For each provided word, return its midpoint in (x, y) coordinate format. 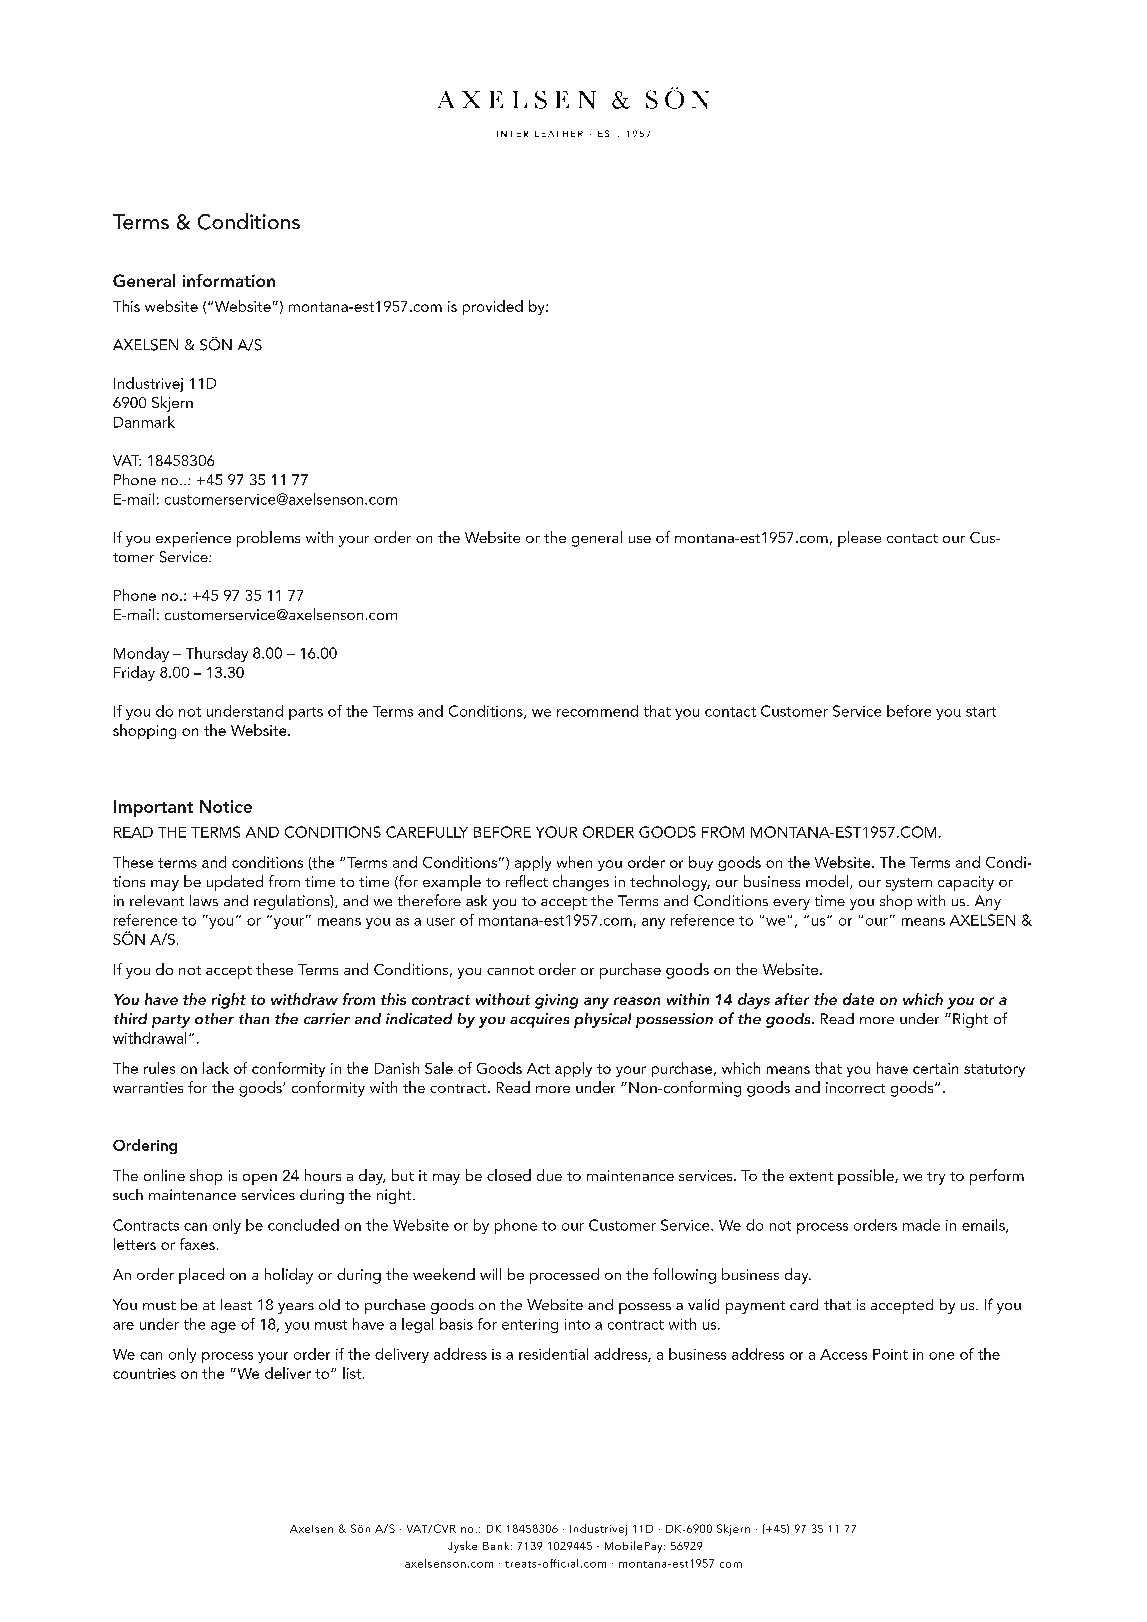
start (981, 712)
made (921, 1225)
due (549, 1175)
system (909, 884)
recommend (597, 711)
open (260, 1179)
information (229, 280)
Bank (497, 1546)
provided (493, 307)
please (859, 539)
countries (144, 1373)
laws (204, 900)
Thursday (217, 654)
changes (581, 883)
